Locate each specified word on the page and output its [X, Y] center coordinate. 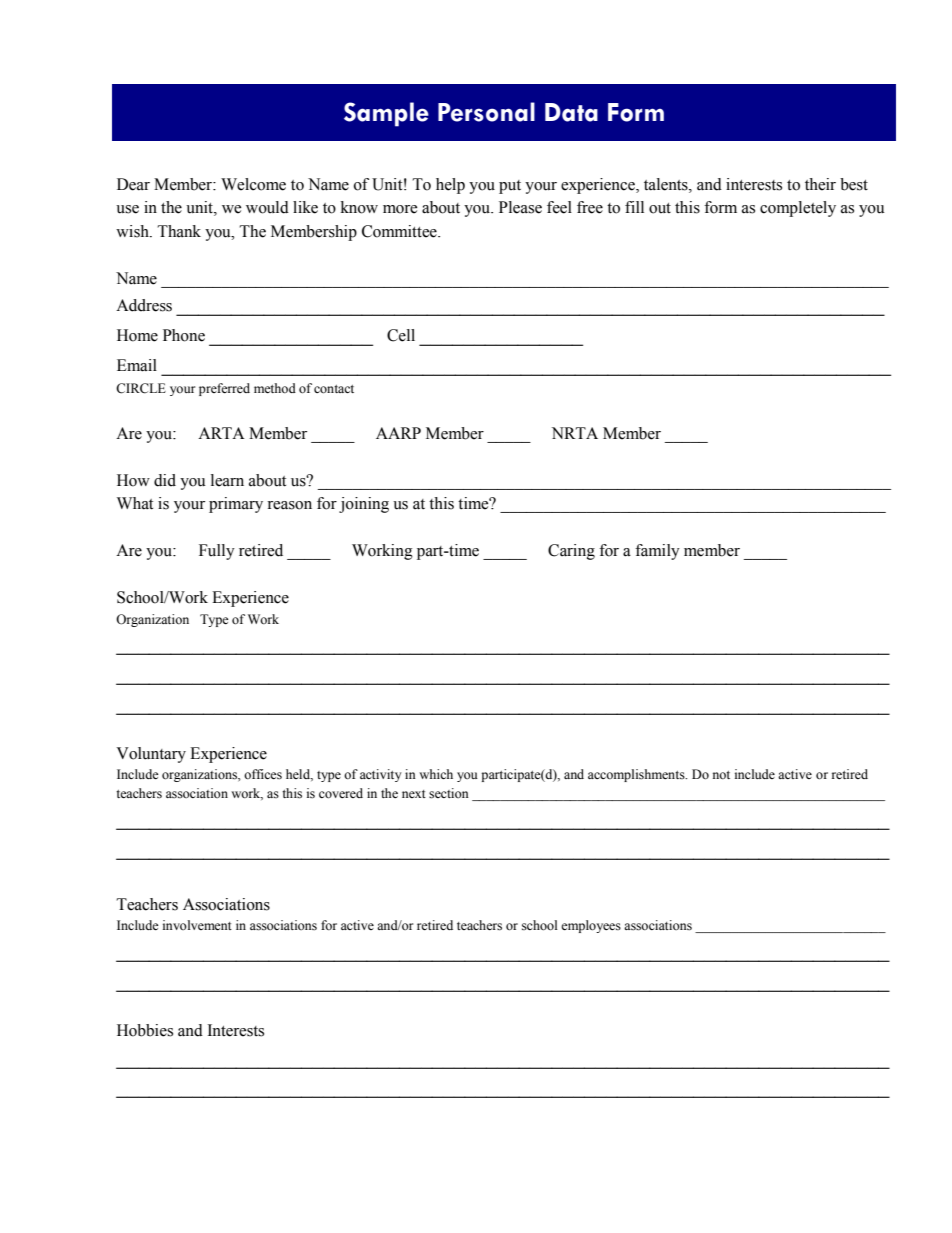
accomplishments [637, 775]
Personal [486, 112]
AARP [398, 433]
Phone [184, 335]
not [721, 775]
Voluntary [151, 755]
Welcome [253, 184]
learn [227, 480]
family [657, 552]
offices [263, 774]
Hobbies [145, 1030]
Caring [571, 552]
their [820, 184]
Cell [401, 335]
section [449, 793]
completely [798, 209]
